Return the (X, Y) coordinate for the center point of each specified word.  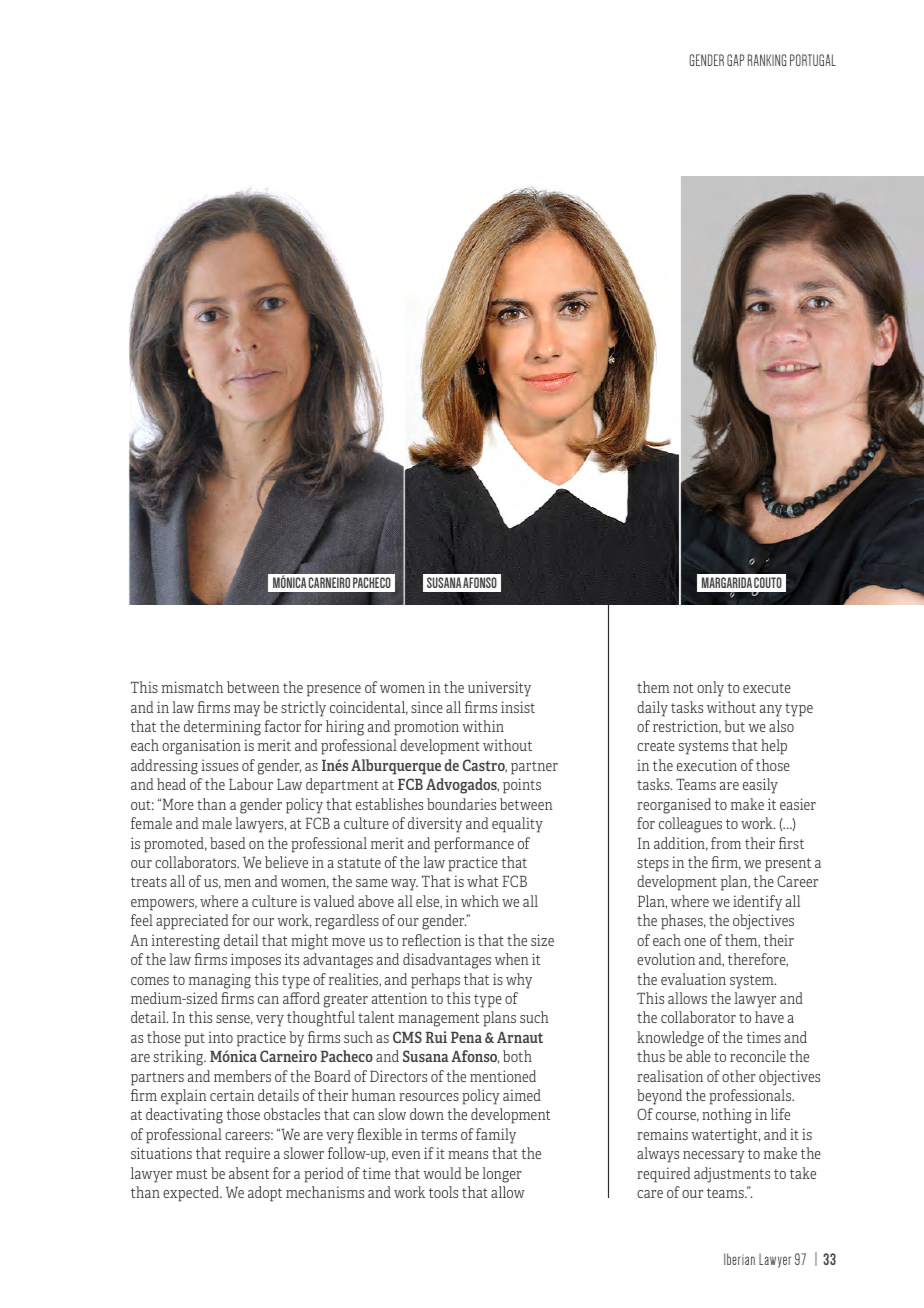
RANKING (767, 60)
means (468, 1155)
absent (249, 1173)
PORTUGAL (813, 60)
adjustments (732, 1175)
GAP (735, 60)
